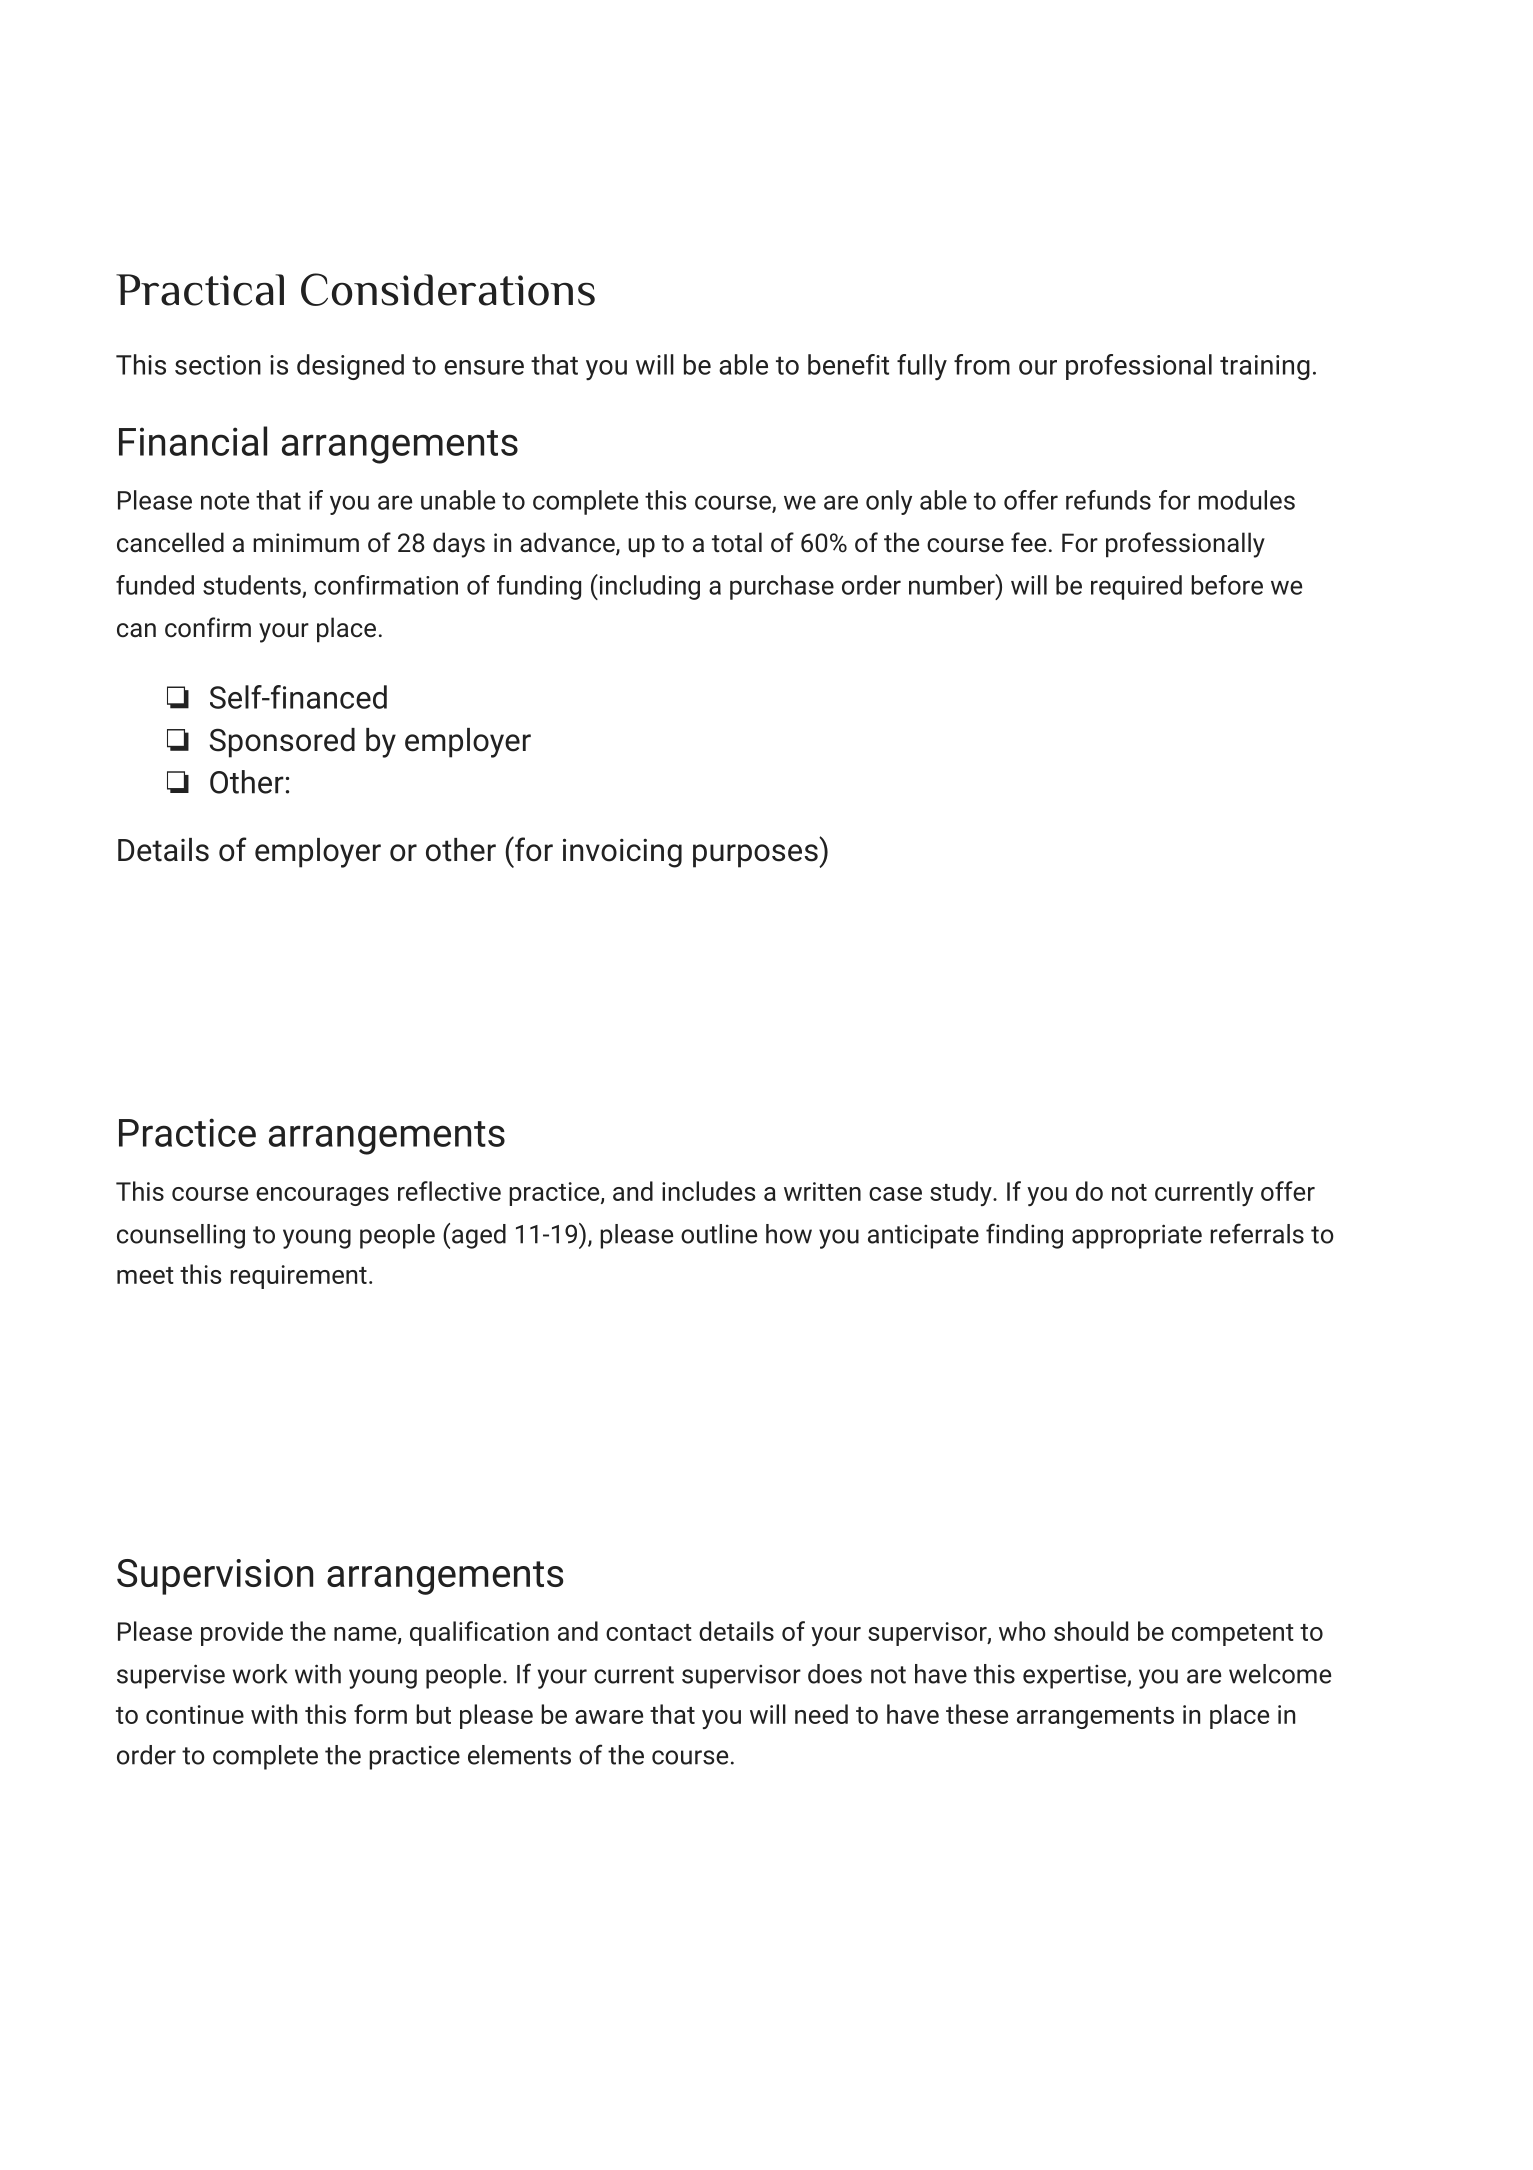  What do you see at coordinates (848, 364) in the screenshot?
I see `benefit` at bounding box center [848, 364].
